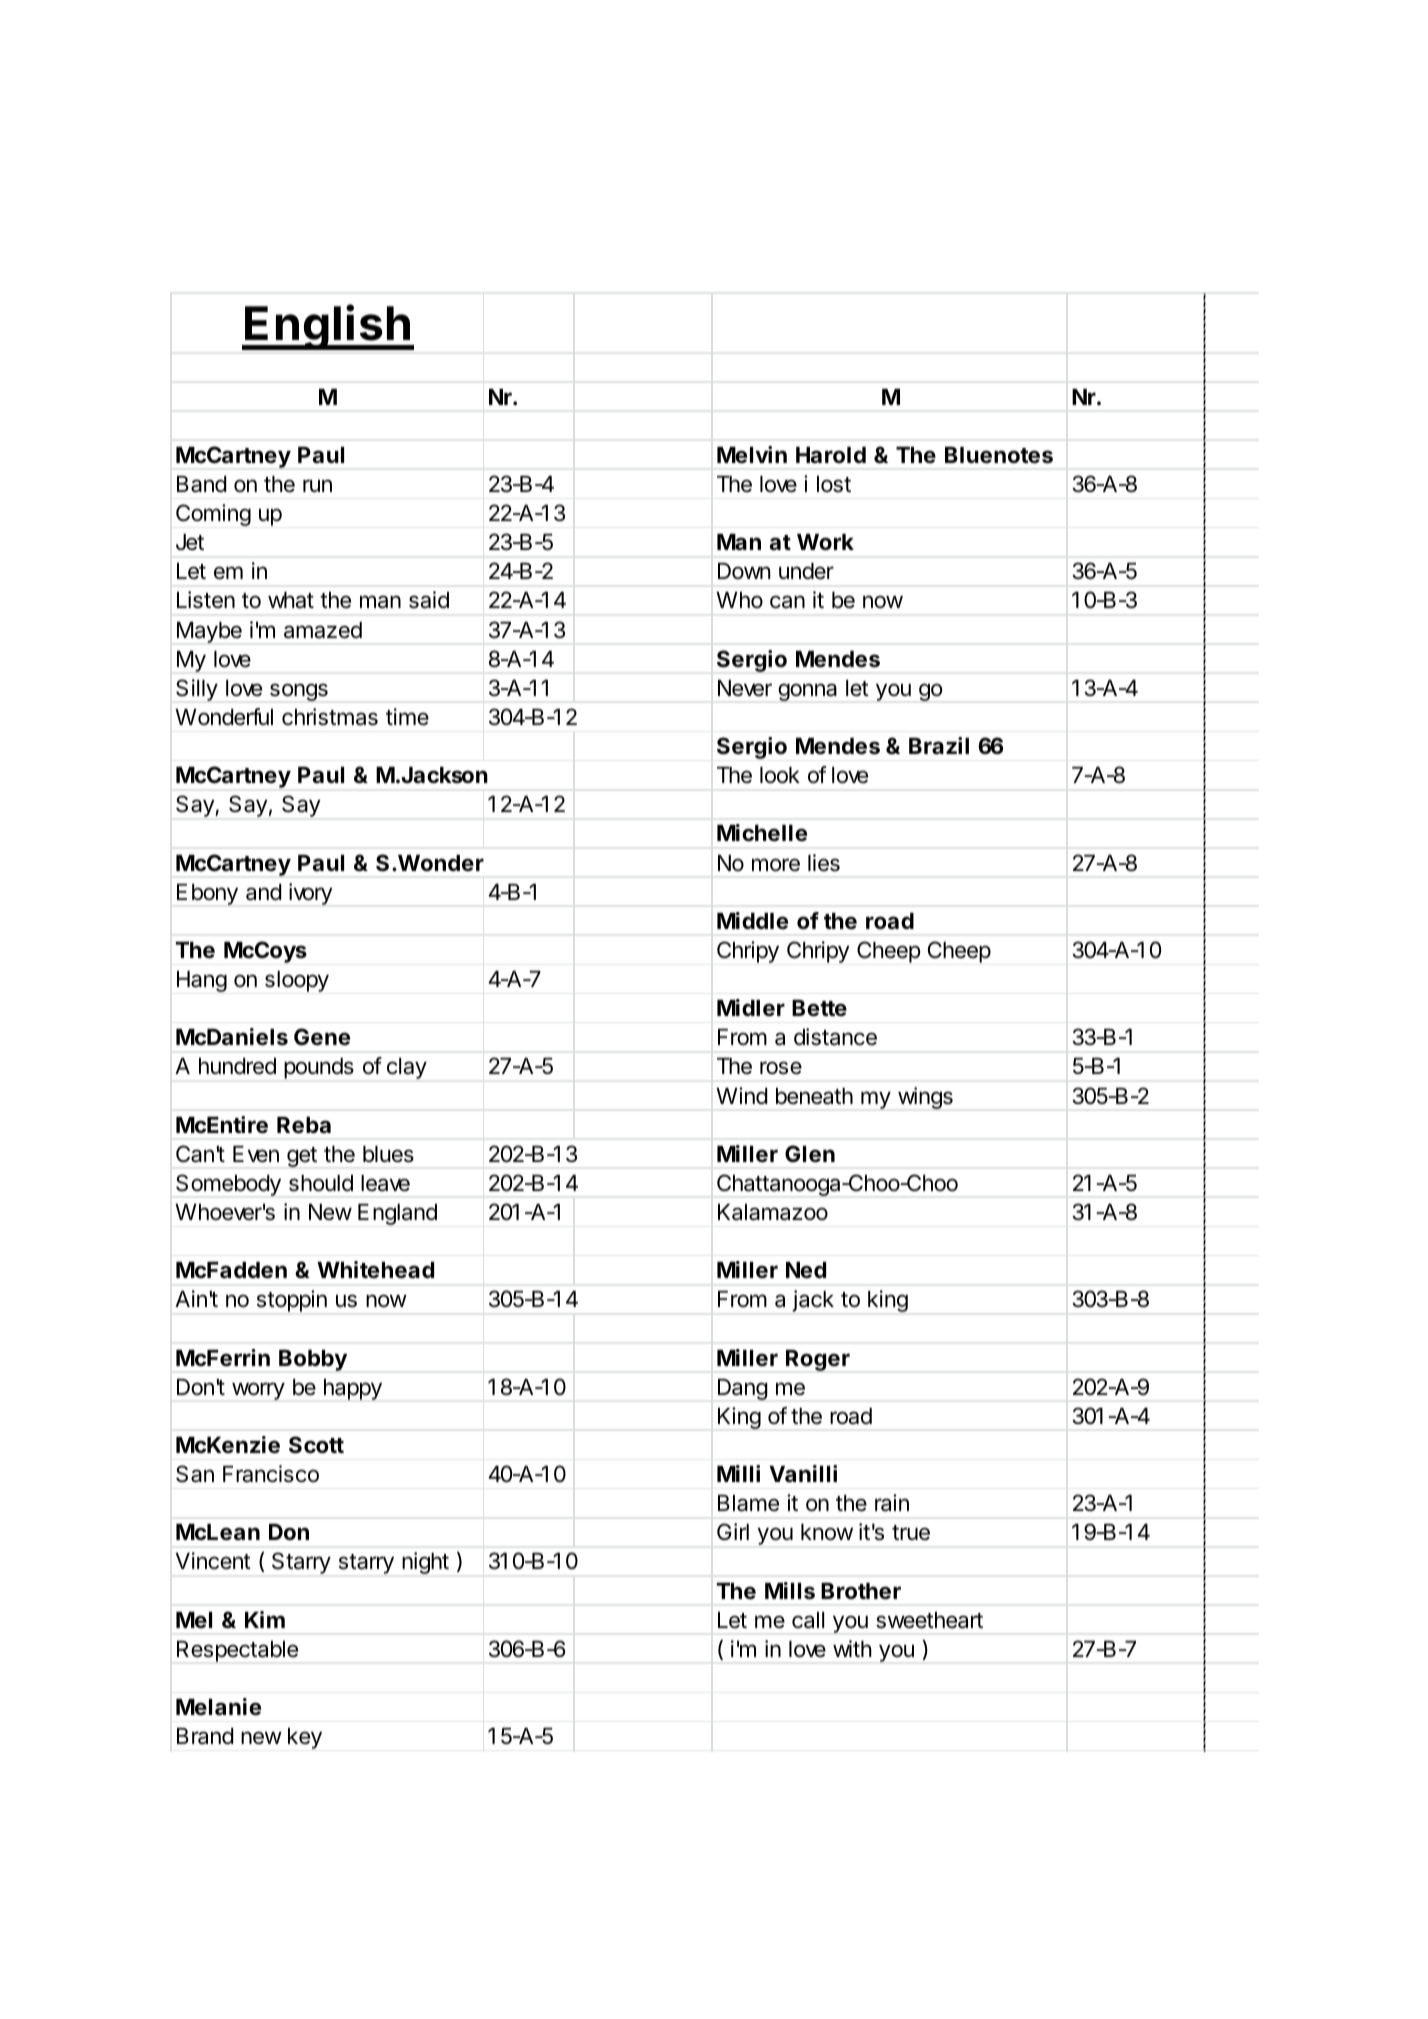 This screenshot has width=1428, height=2019. Describe the element at coordinates (831, 455) in the screenshot. I see `Harold` at that location.
